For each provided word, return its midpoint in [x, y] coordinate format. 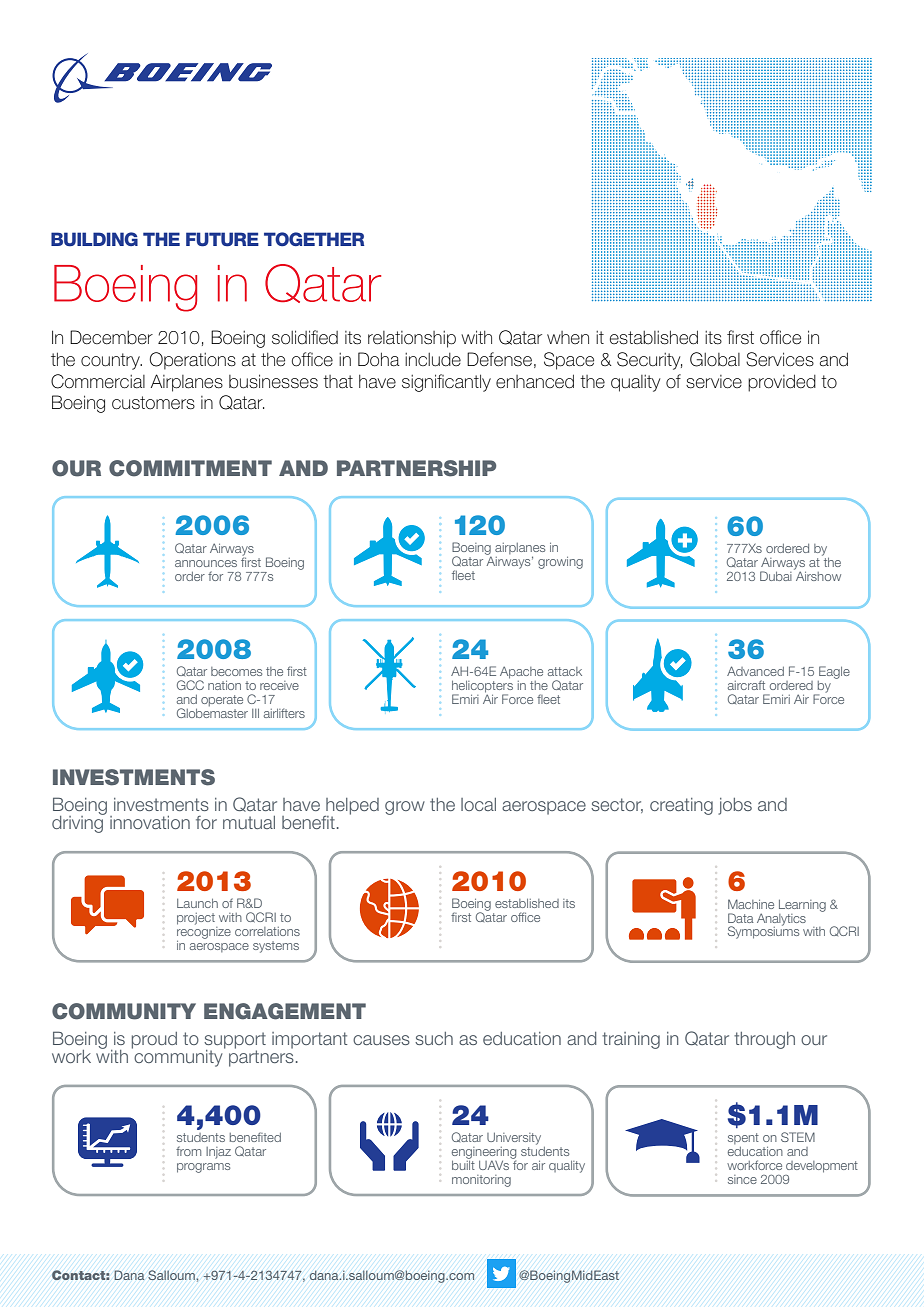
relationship [412, 339]
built [463, 1164]
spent [743, 1138]
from [188, 1151]
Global [715, 359]
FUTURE [222, 239]
